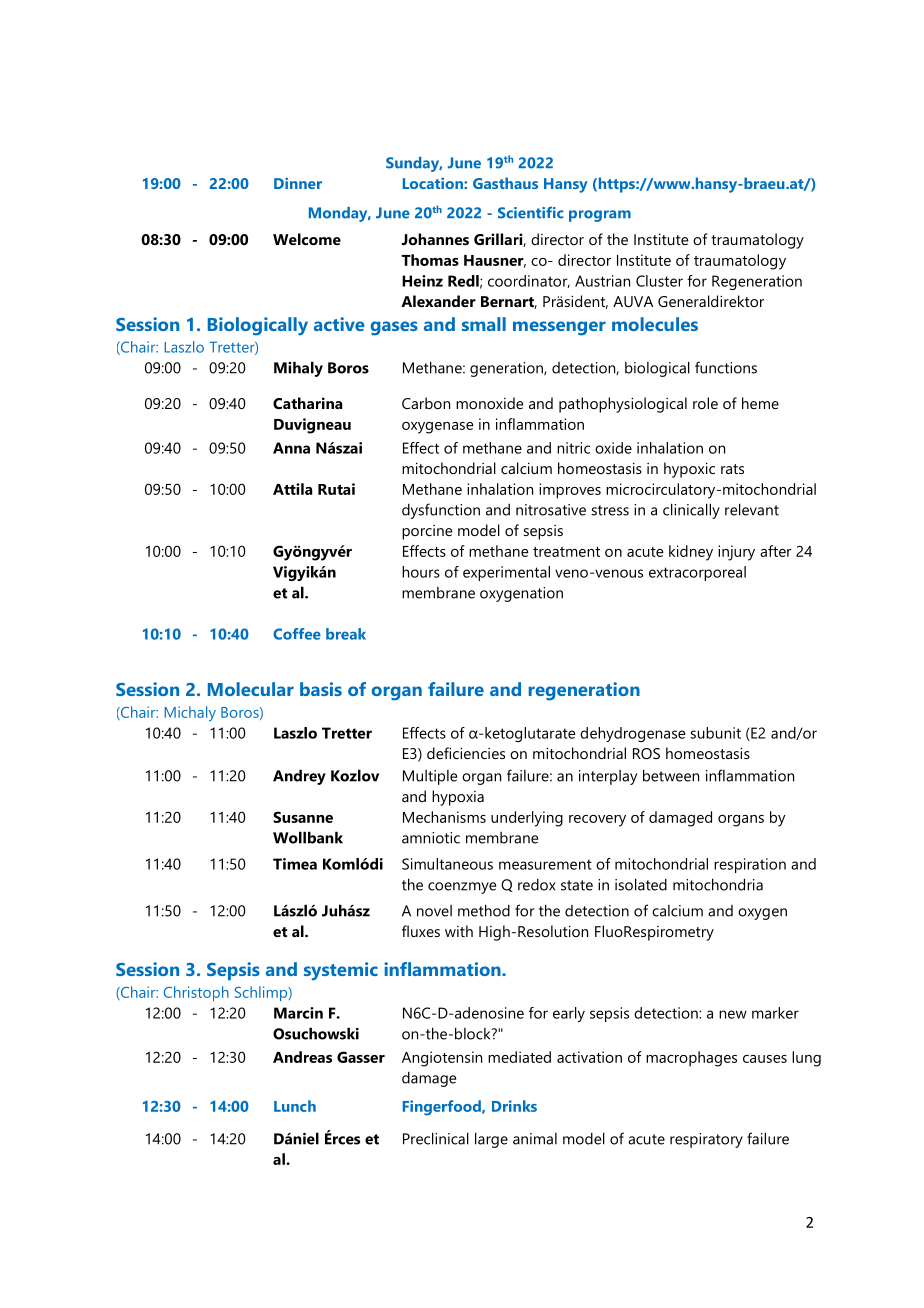 The height and width of the screenshot is (1308, 924). Describe the element at coordinates (531, 212) in the screenshot. I see `Scientific` at that location.
